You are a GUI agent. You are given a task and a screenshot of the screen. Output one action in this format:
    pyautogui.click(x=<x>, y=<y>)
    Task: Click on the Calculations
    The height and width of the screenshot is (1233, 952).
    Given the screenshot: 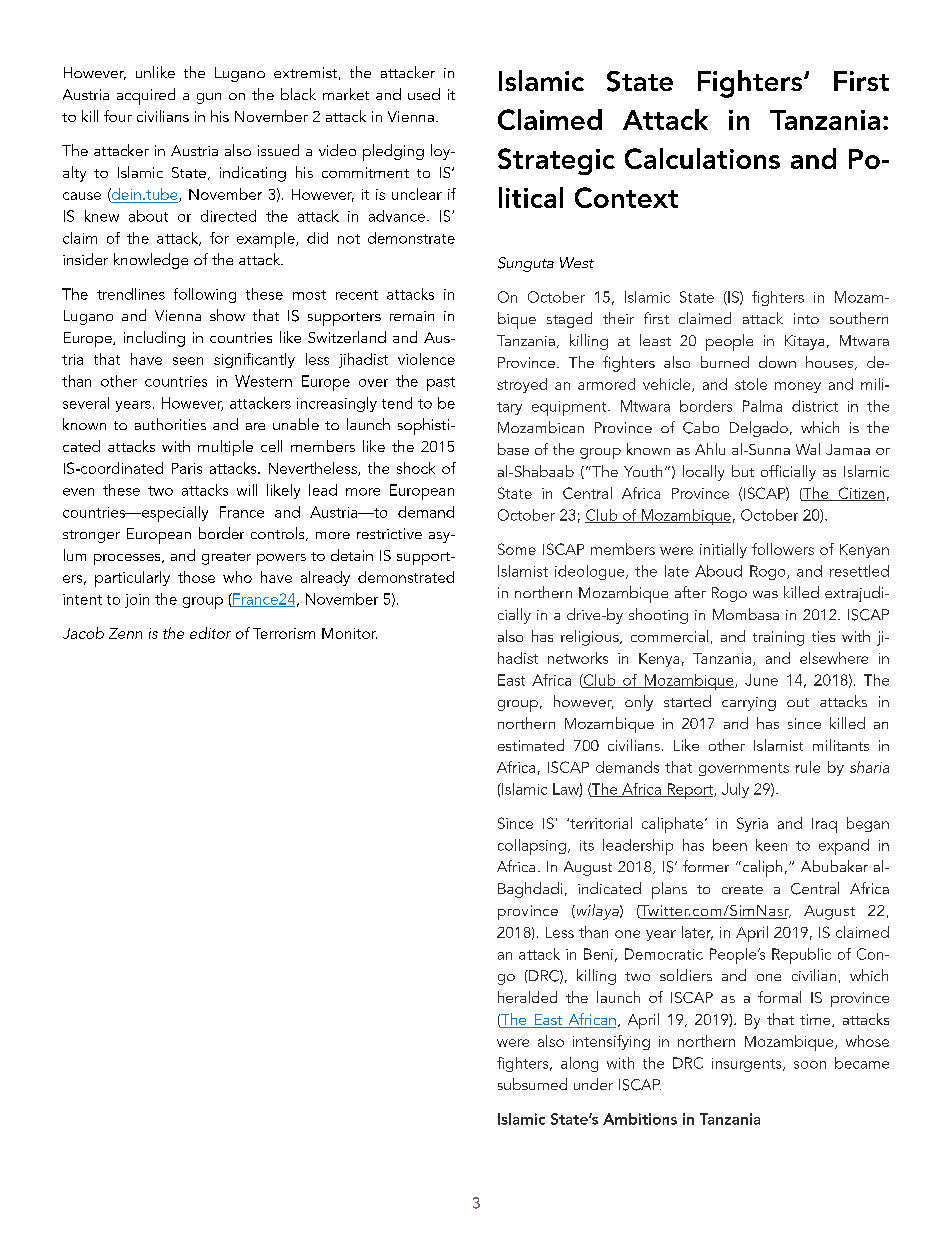 What is the action you would take?
    pyautogui.click(x=702, y=158)
